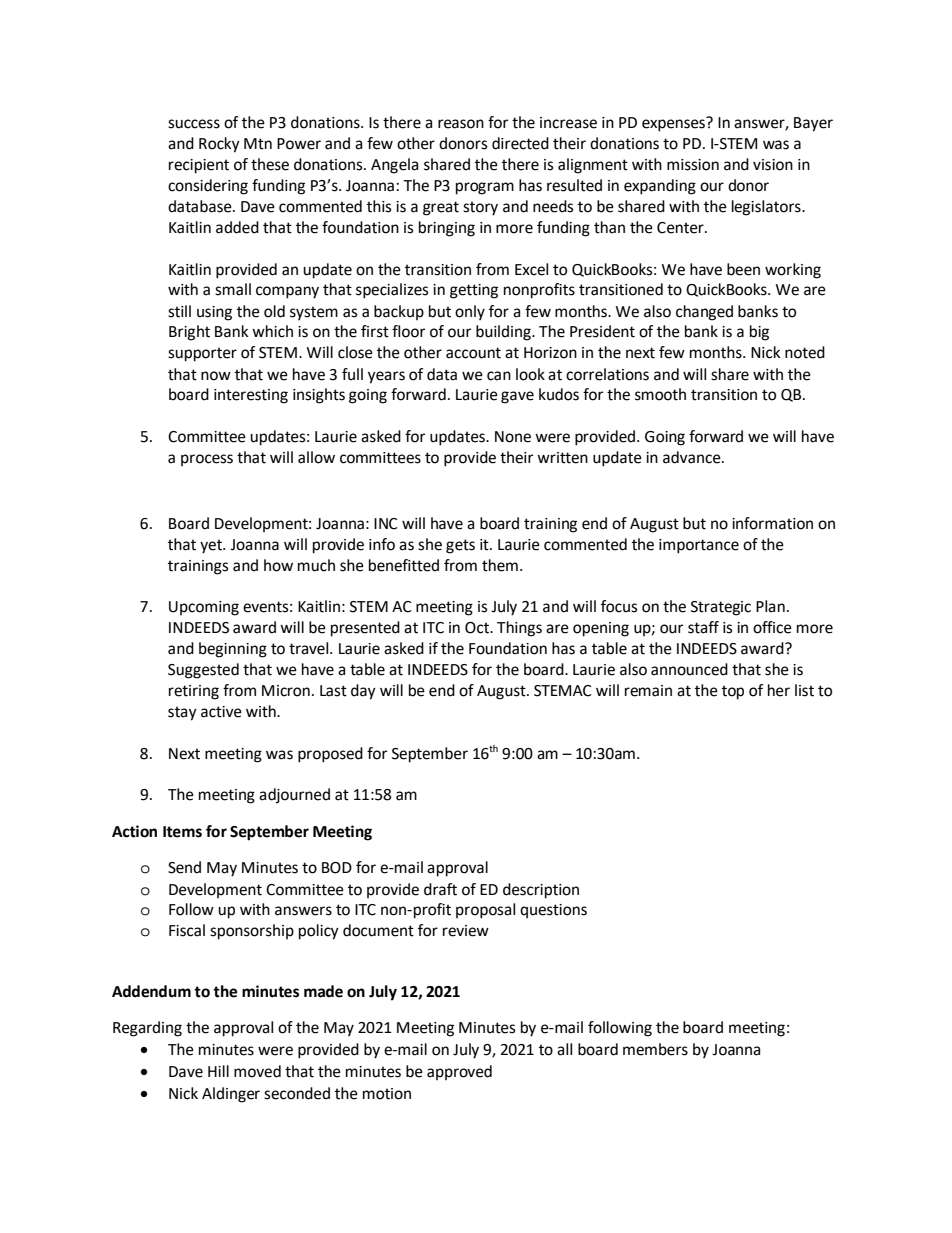 The height and width of the screenshot is (1233, 952). I want to click on Oct, so click(478, 628).
